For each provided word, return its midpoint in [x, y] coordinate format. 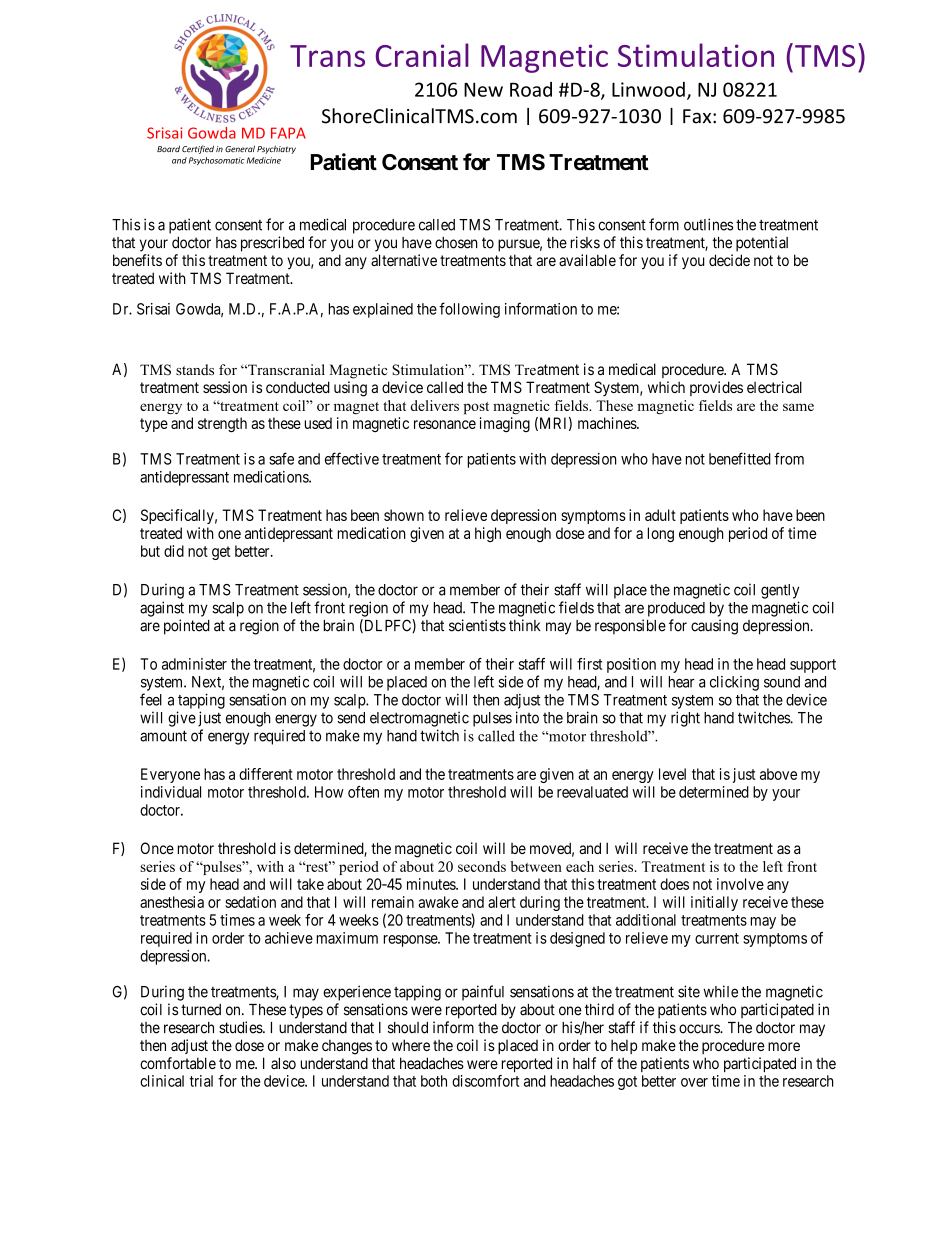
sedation [250, 902]
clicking [734, 683]
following [469, 310]
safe [281, 458]
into [527, 717]
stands [195, 369]
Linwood [648, 89]
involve [740, 884]
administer [194, 664]
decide [729, 260]
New [483, 89]
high [488, 534]
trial [201, 1081]
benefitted [740, 458]
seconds [482, 866]
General [240, 148]
